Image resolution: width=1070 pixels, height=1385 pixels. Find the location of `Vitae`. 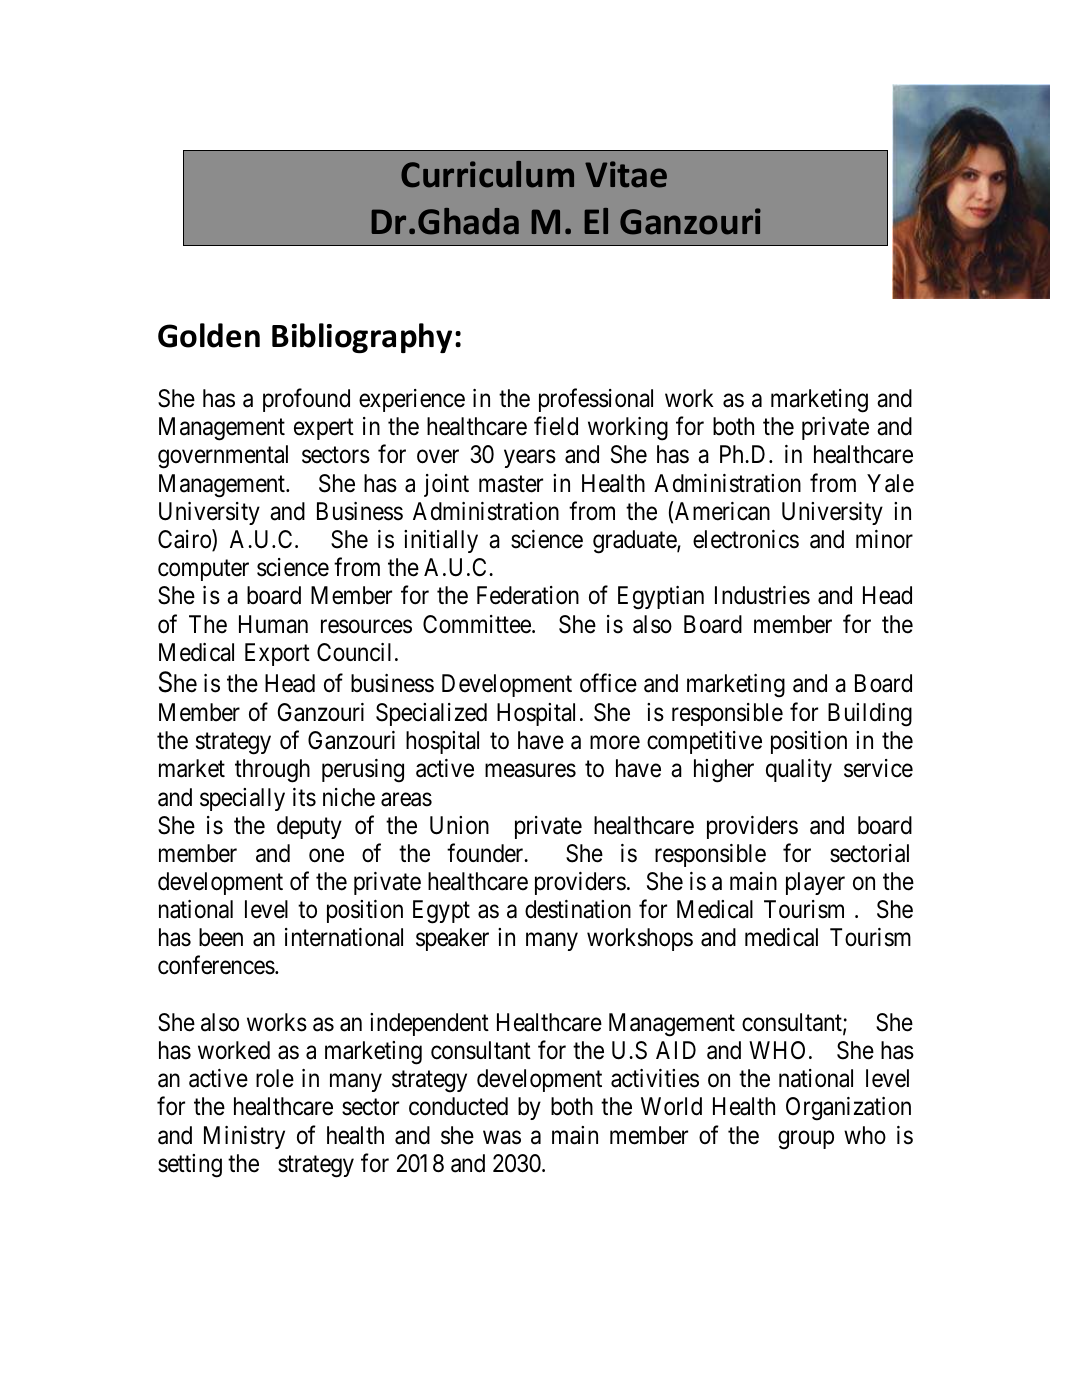

Vitae is located at coordinates (626, 174).
